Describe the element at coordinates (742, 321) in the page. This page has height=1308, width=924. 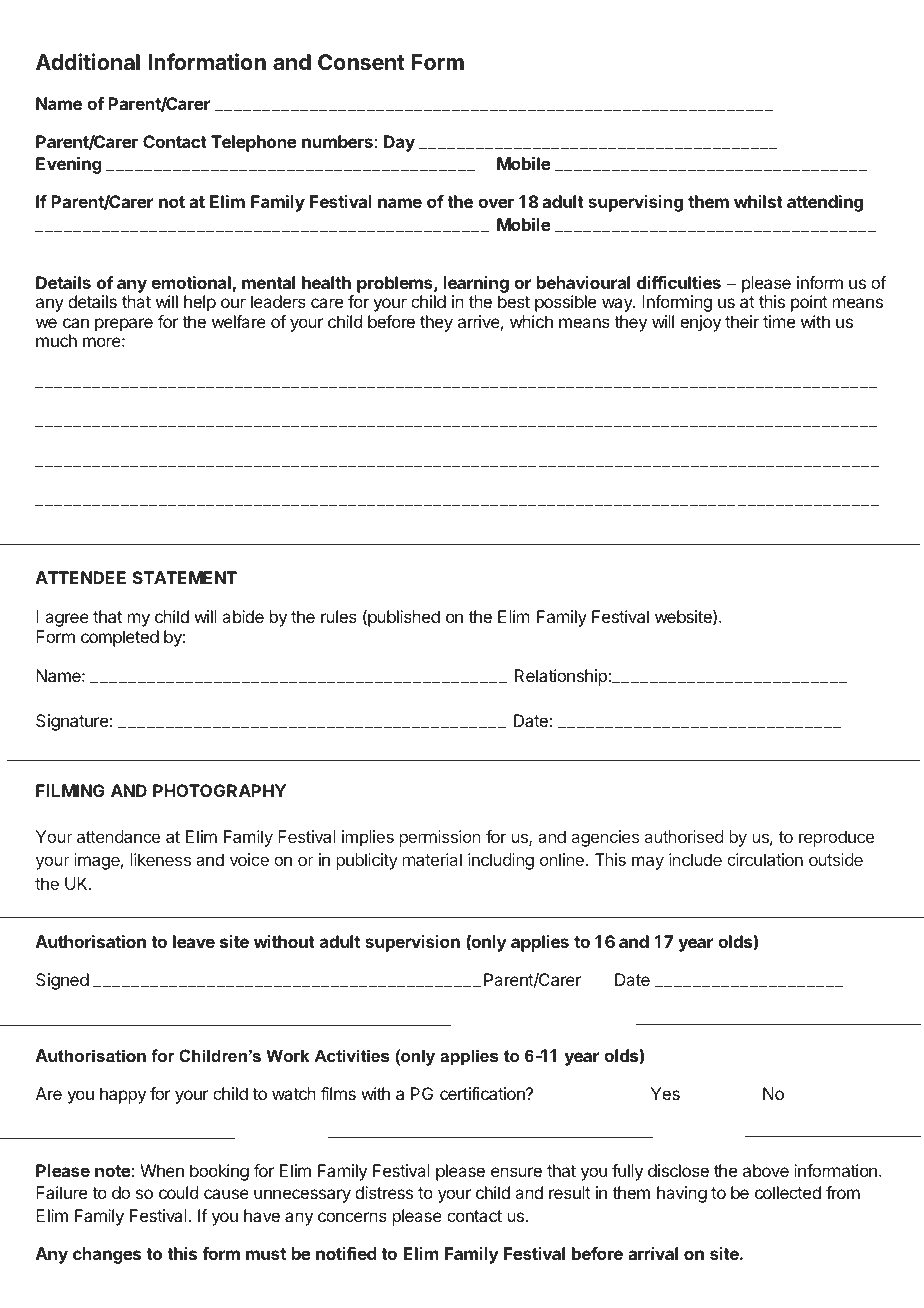
I see `their` at that location.
